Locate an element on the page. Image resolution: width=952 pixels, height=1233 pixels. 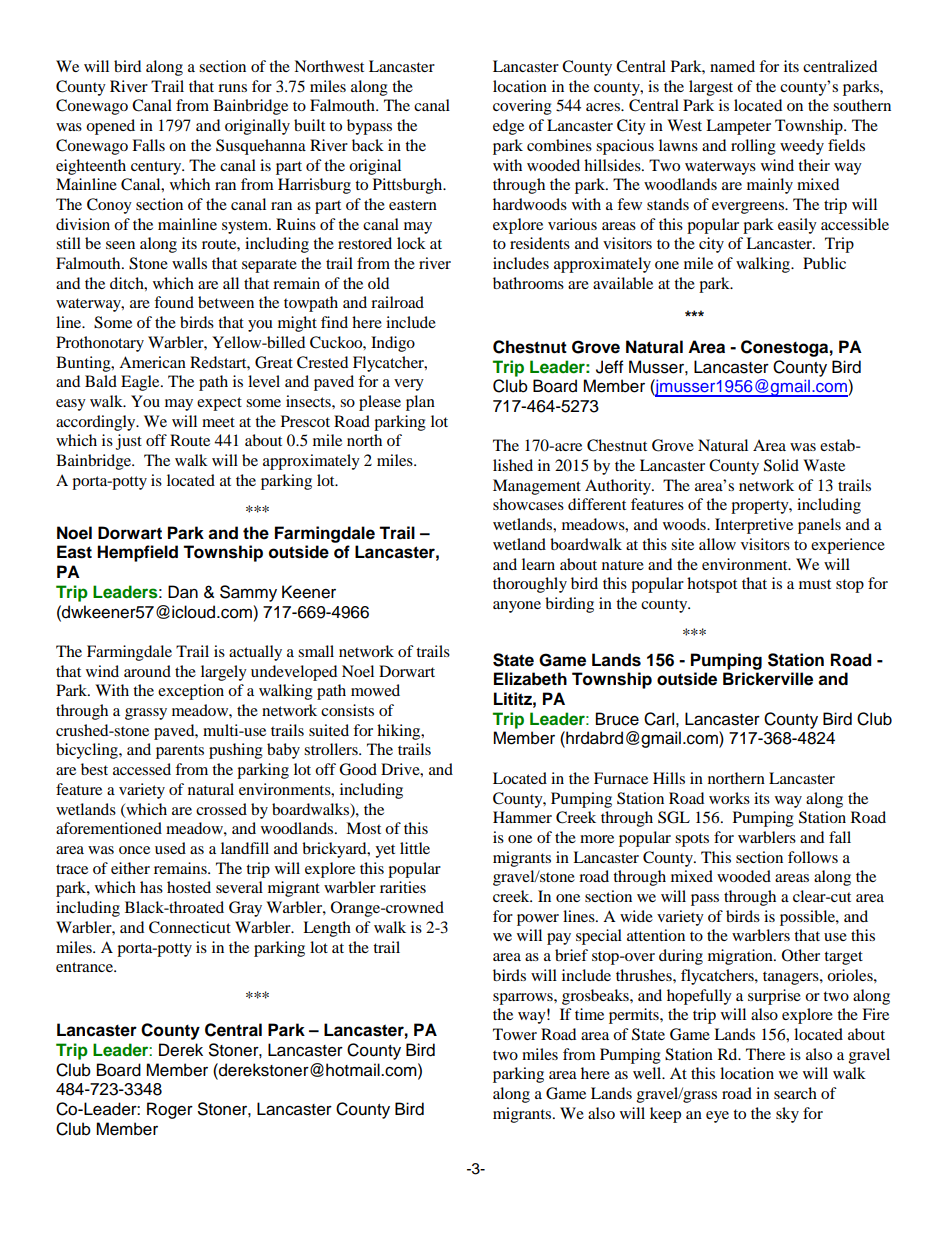
follows is located at coordinates (813, 857).
